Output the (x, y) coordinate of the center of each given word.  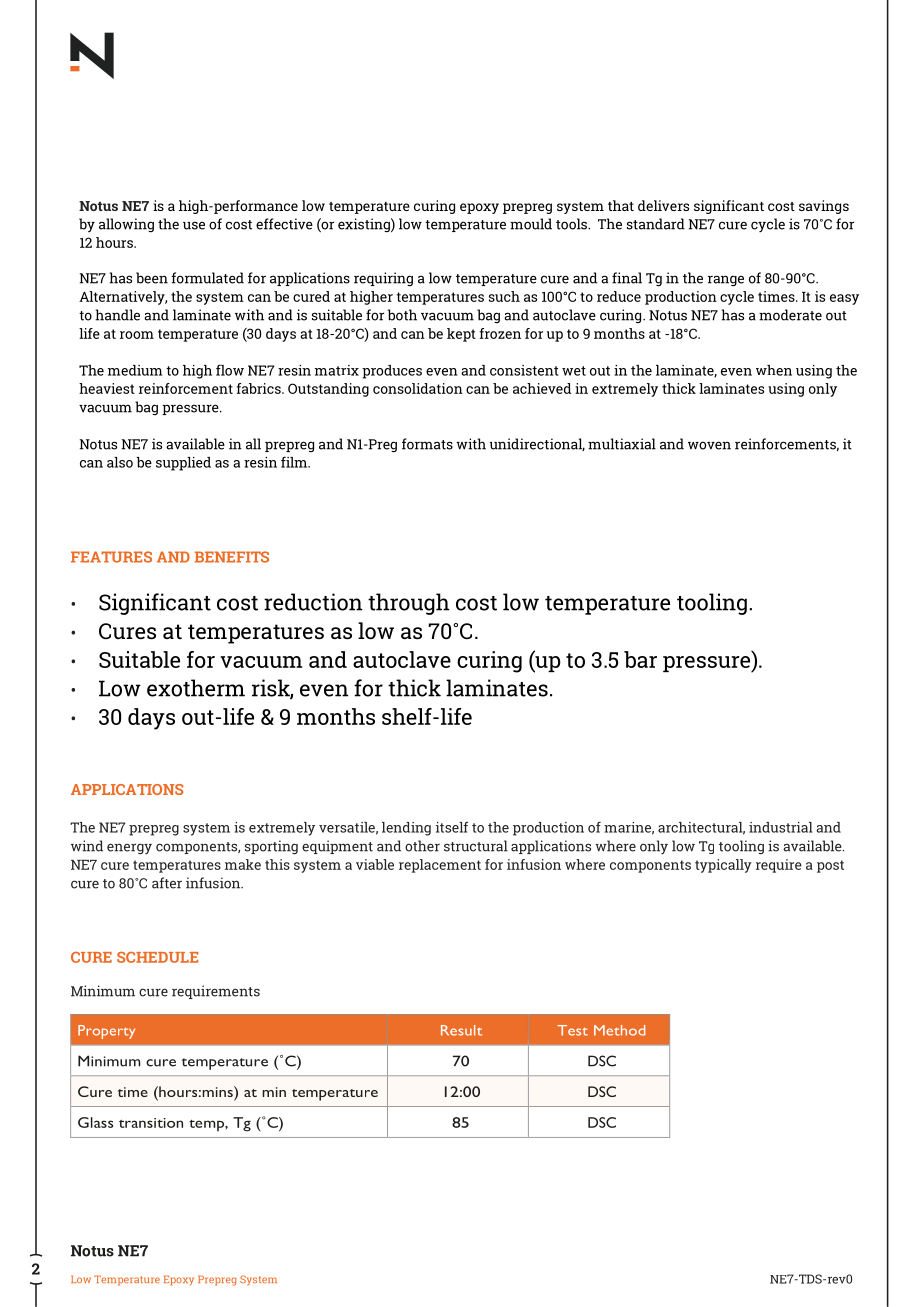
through (409, 604)
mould (531, 224)
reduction (313, 602)
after (167, 883)
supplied (183, 464)
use (194, 225)
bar (640, 659)
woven (709, 445)
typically (723, 866)
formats (427, 444)
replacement (440, 866)
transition (151, 1123)
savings (824, 207)
